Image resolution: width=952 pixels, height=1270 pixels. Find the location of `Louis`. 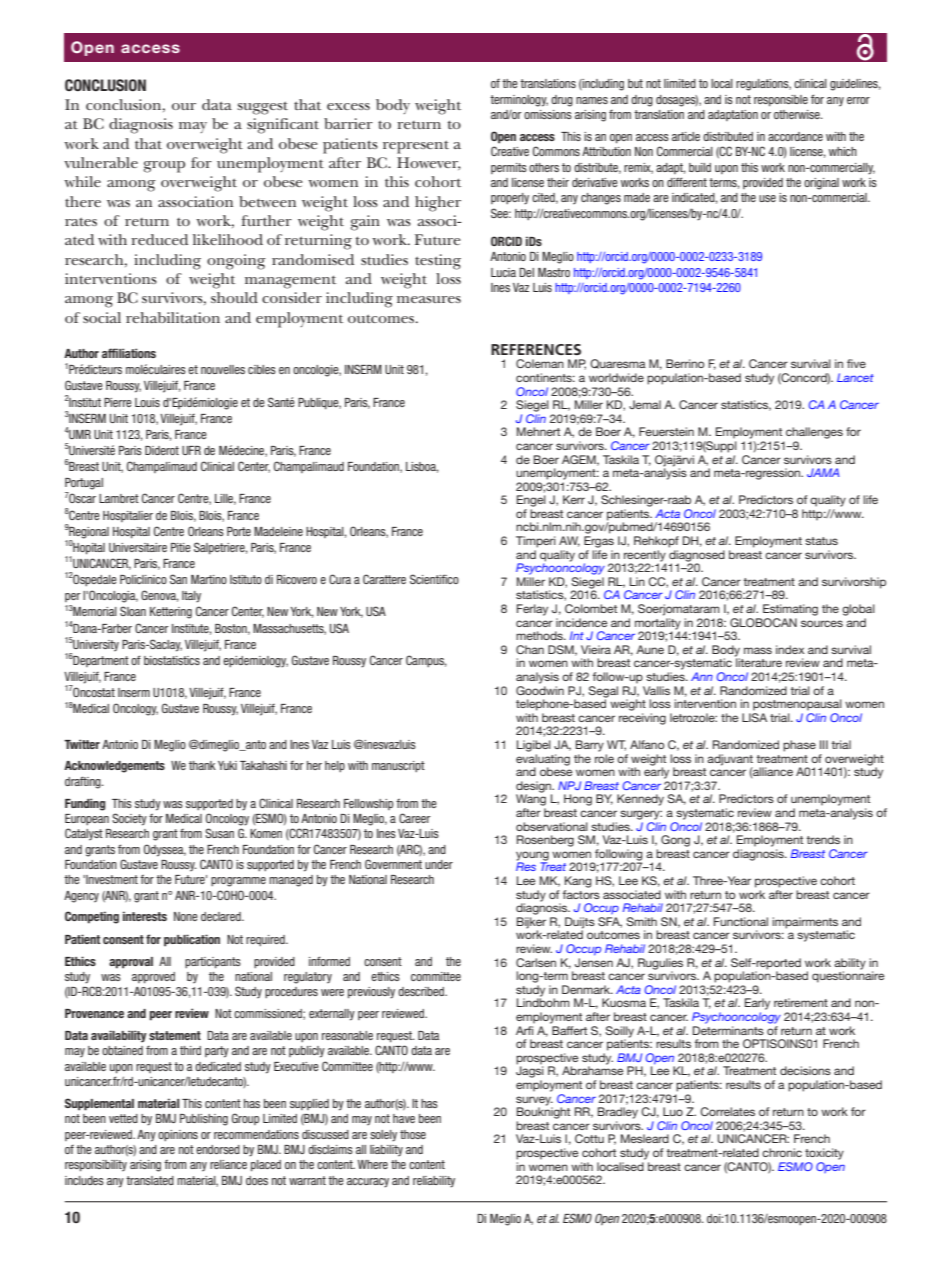

Louis is located at coordinates (147, 402).
